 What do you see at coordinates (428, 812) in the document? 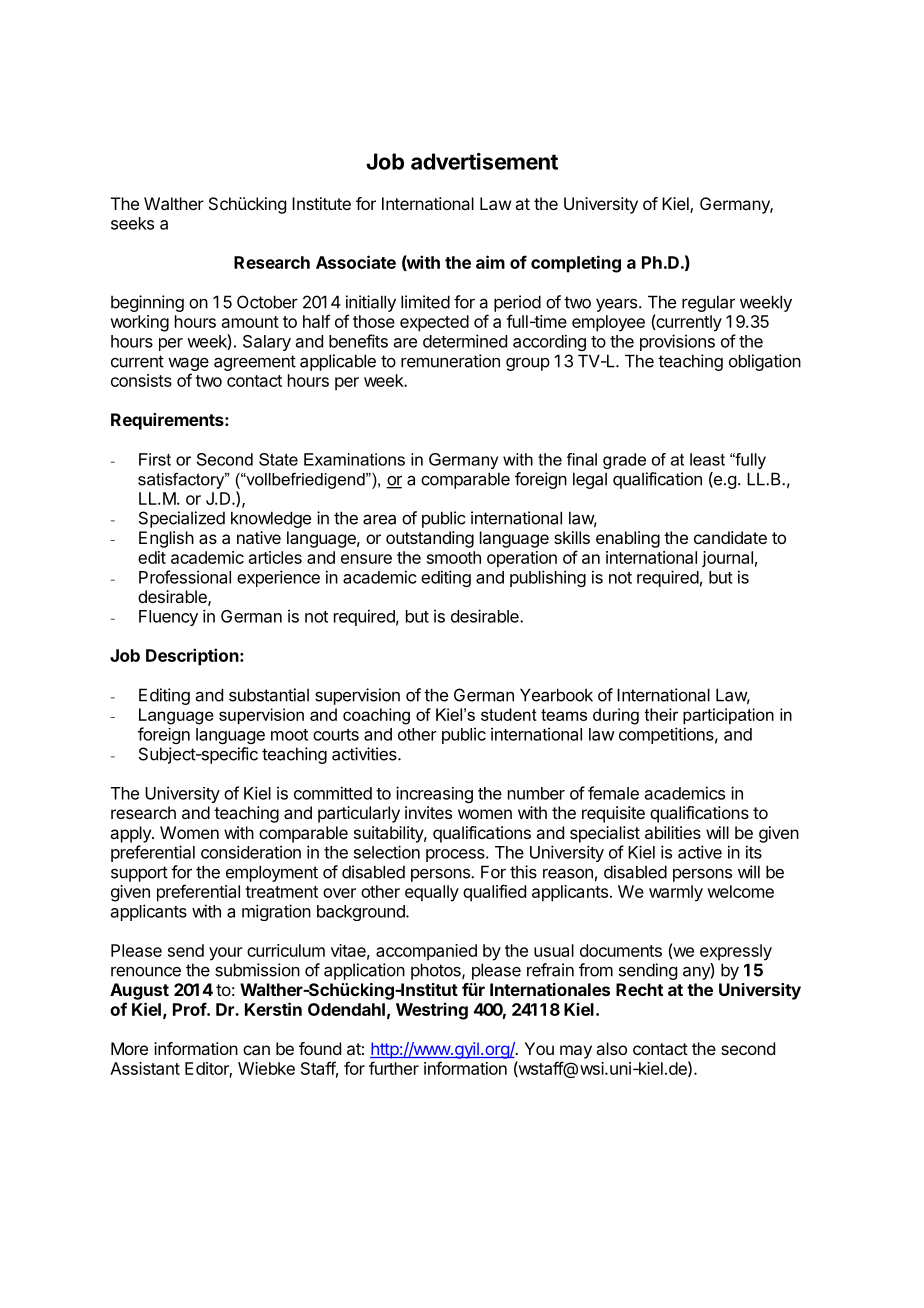
I see `invites` at bounding box center [428, 812].
